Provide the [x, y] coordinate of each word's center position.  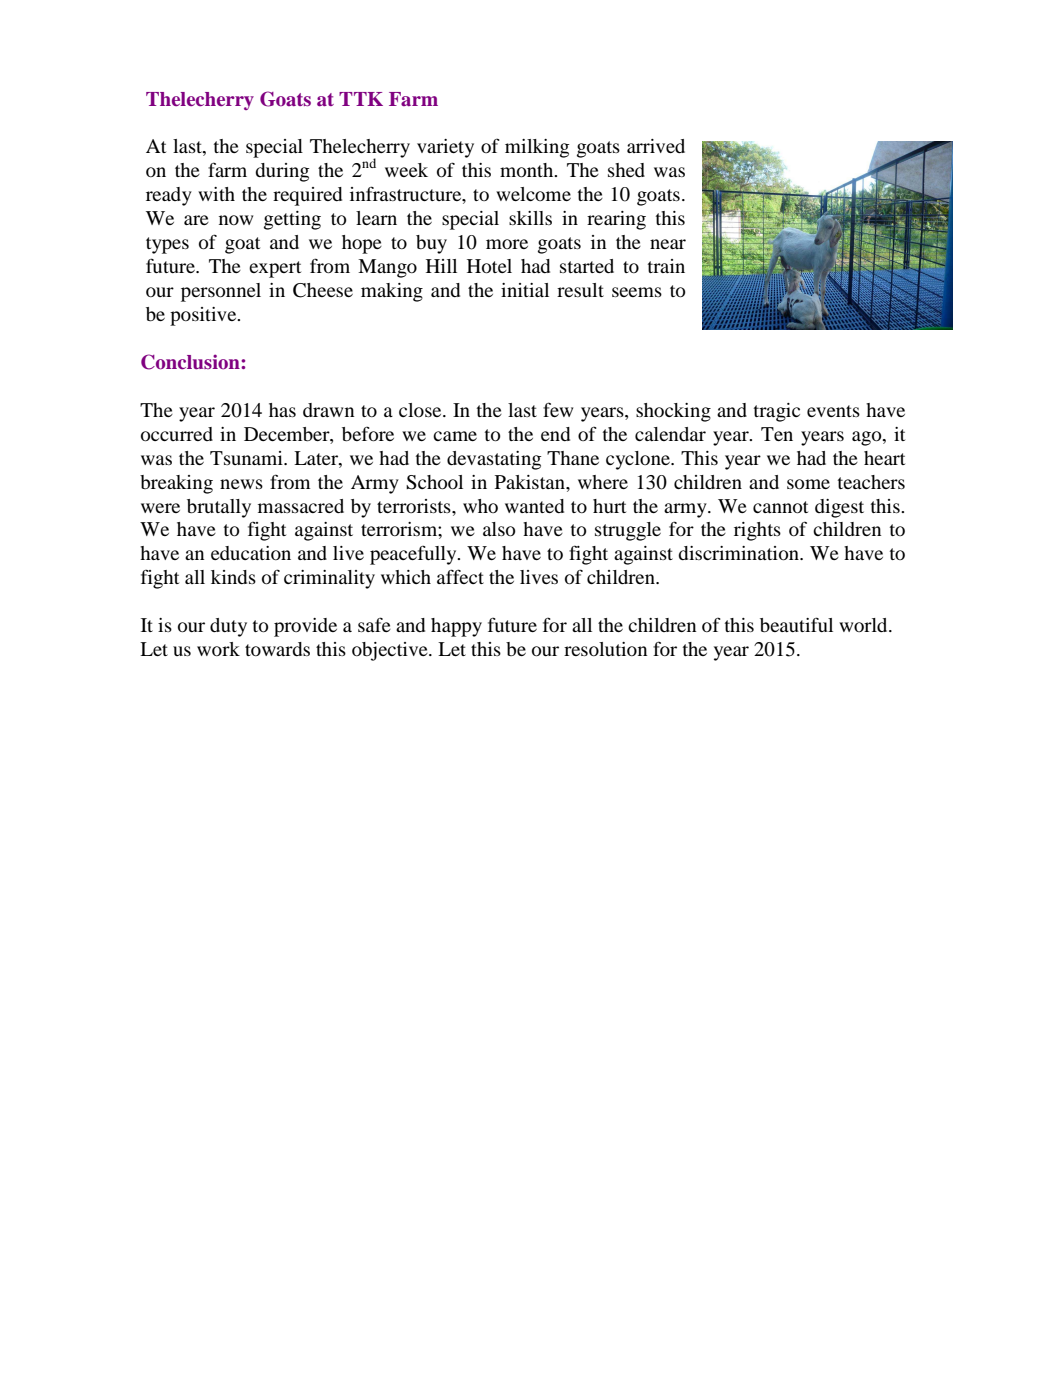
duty [228, 627]
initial [525, 290]
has [282, 410]
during [282, 172]
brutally [219, 508]
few [558, 409]
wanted [534, 506]
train [666, 266]
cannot [780, 507]
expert [275, 269]
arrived [656, 146]
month [528, 170]
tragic [777, 412]
